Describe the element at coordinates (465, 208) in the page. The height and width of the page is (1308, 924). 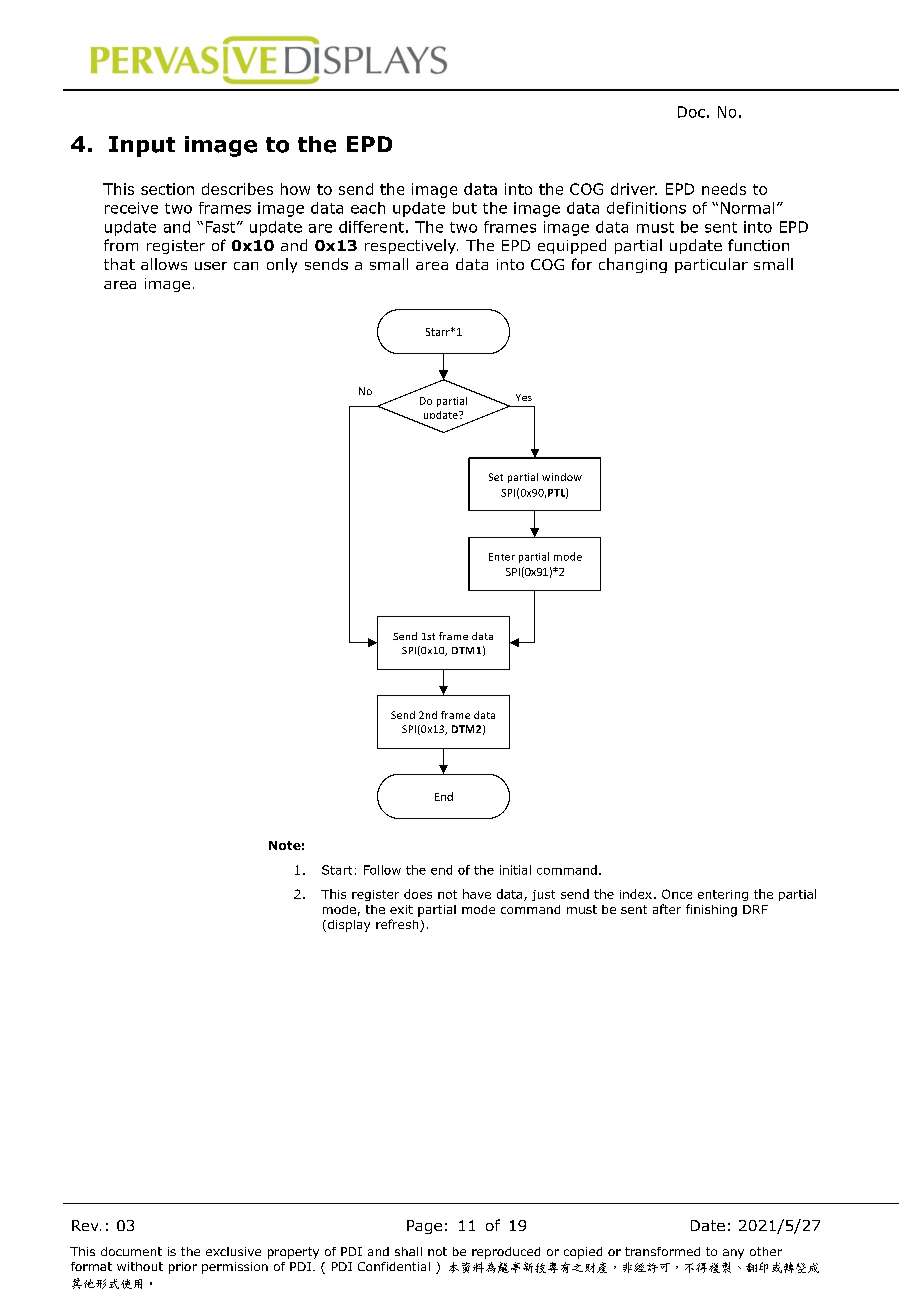
I see `but` at that location.
